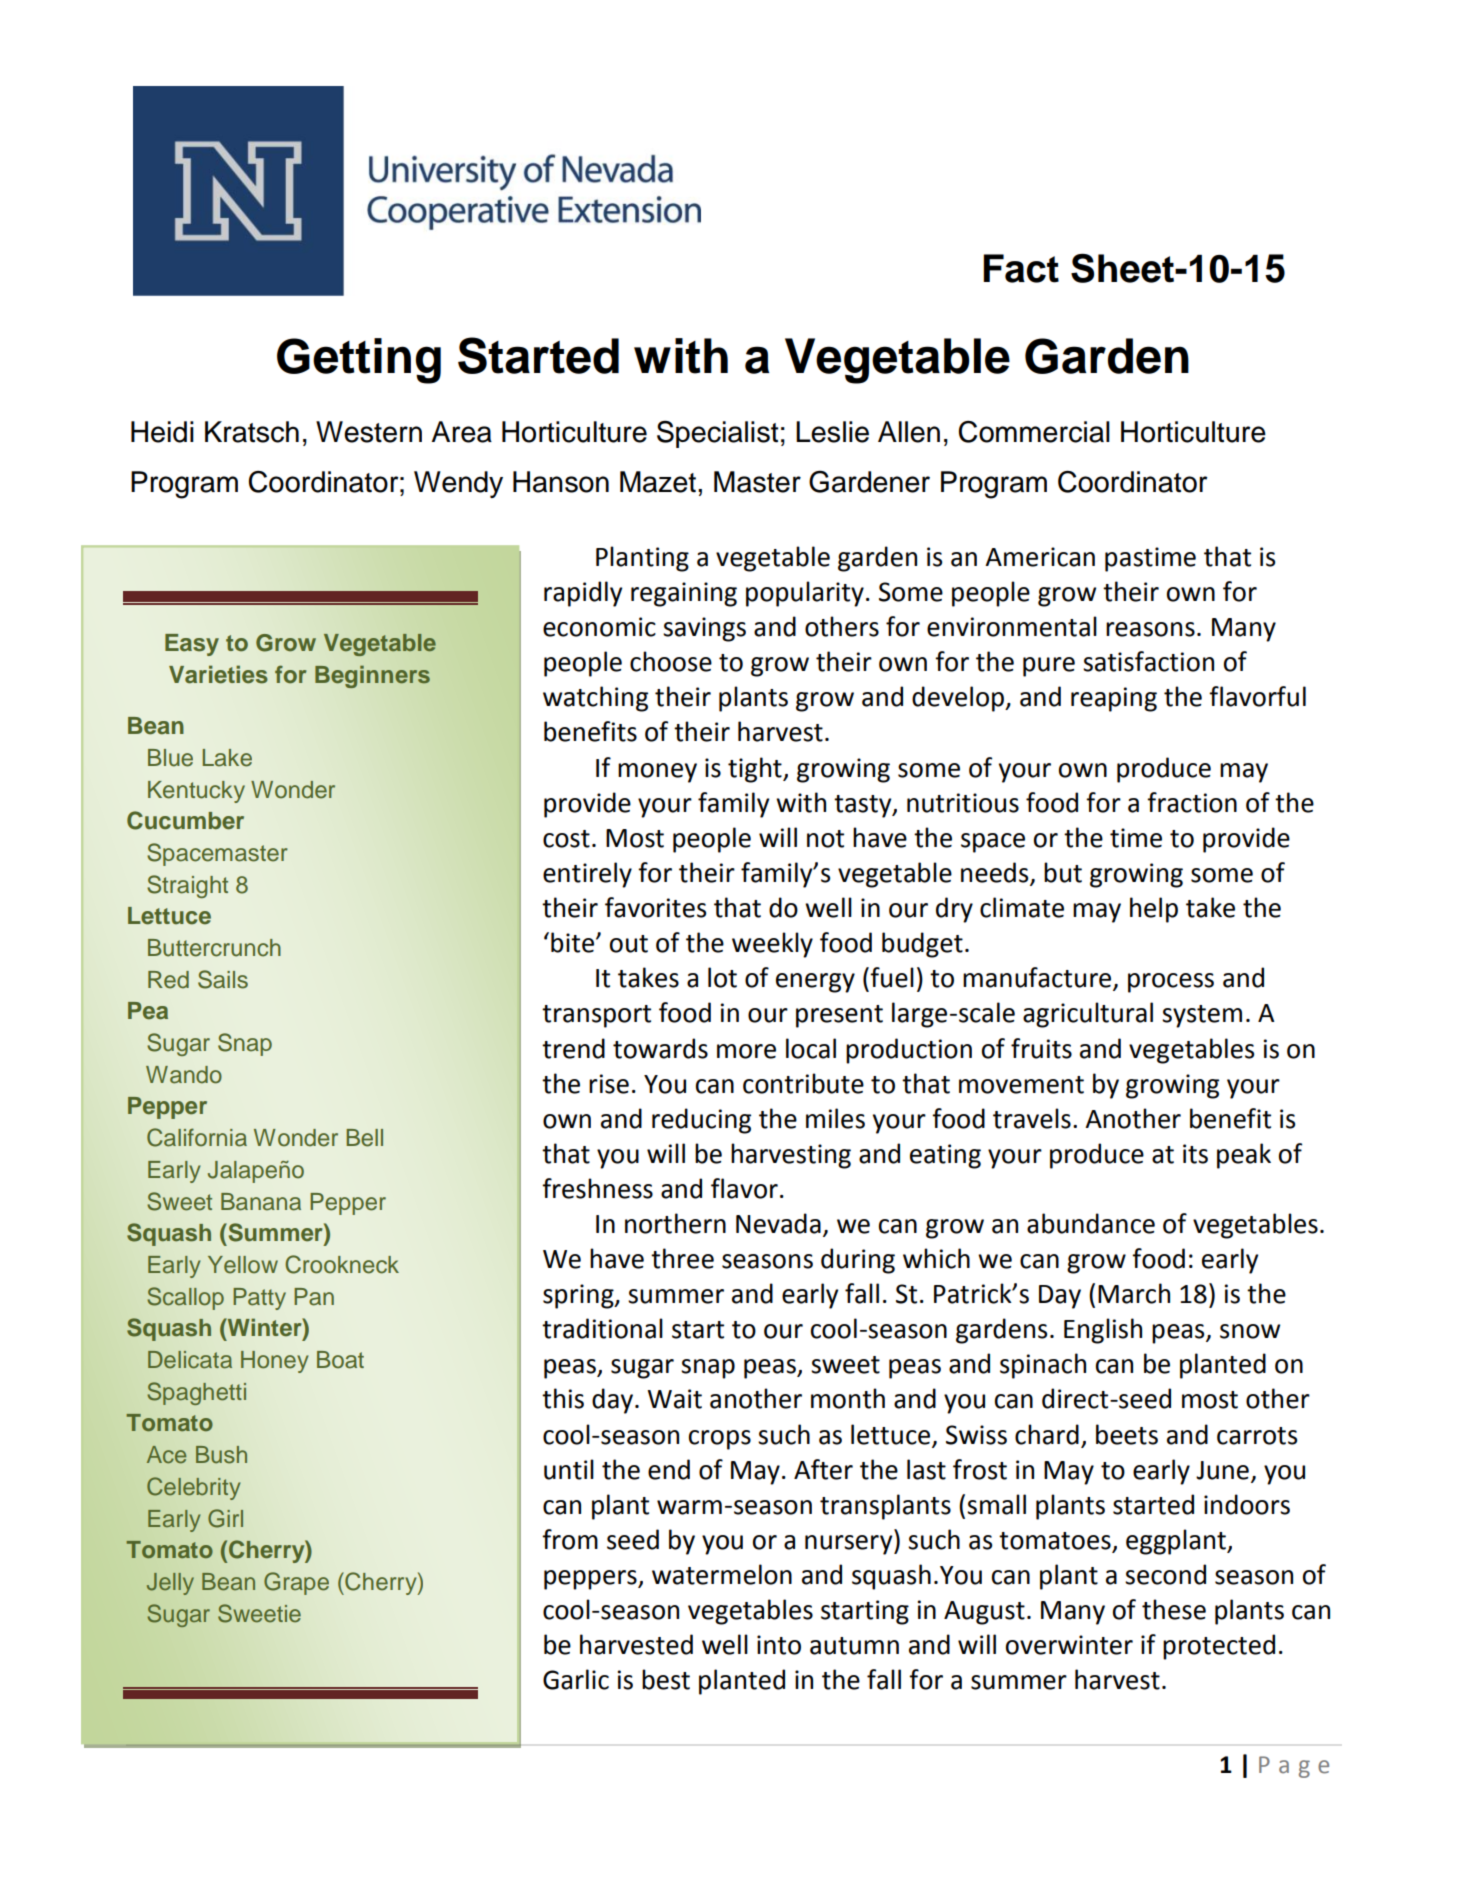  What do you see at coordinates (369, 432) in the screenshot?
I see `Western` at bounding box center [369, 432].
